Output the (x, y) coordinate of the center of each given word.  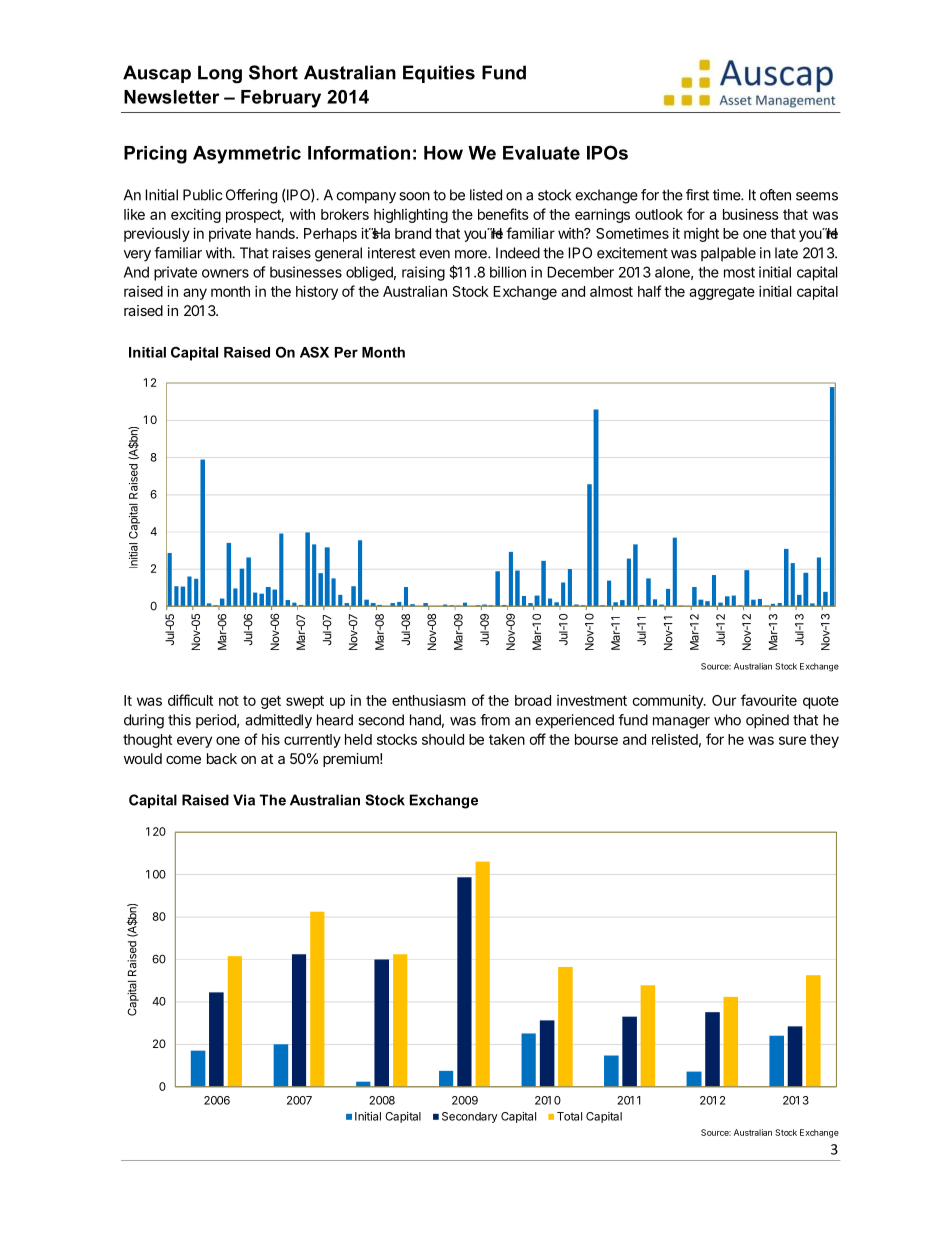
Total (569, 1116)
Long (220, 74)
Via (244, 800)
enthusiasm (429, 700)
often (775, 195)
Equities (439, 74)
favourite (769, 700)
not (229, 701)
